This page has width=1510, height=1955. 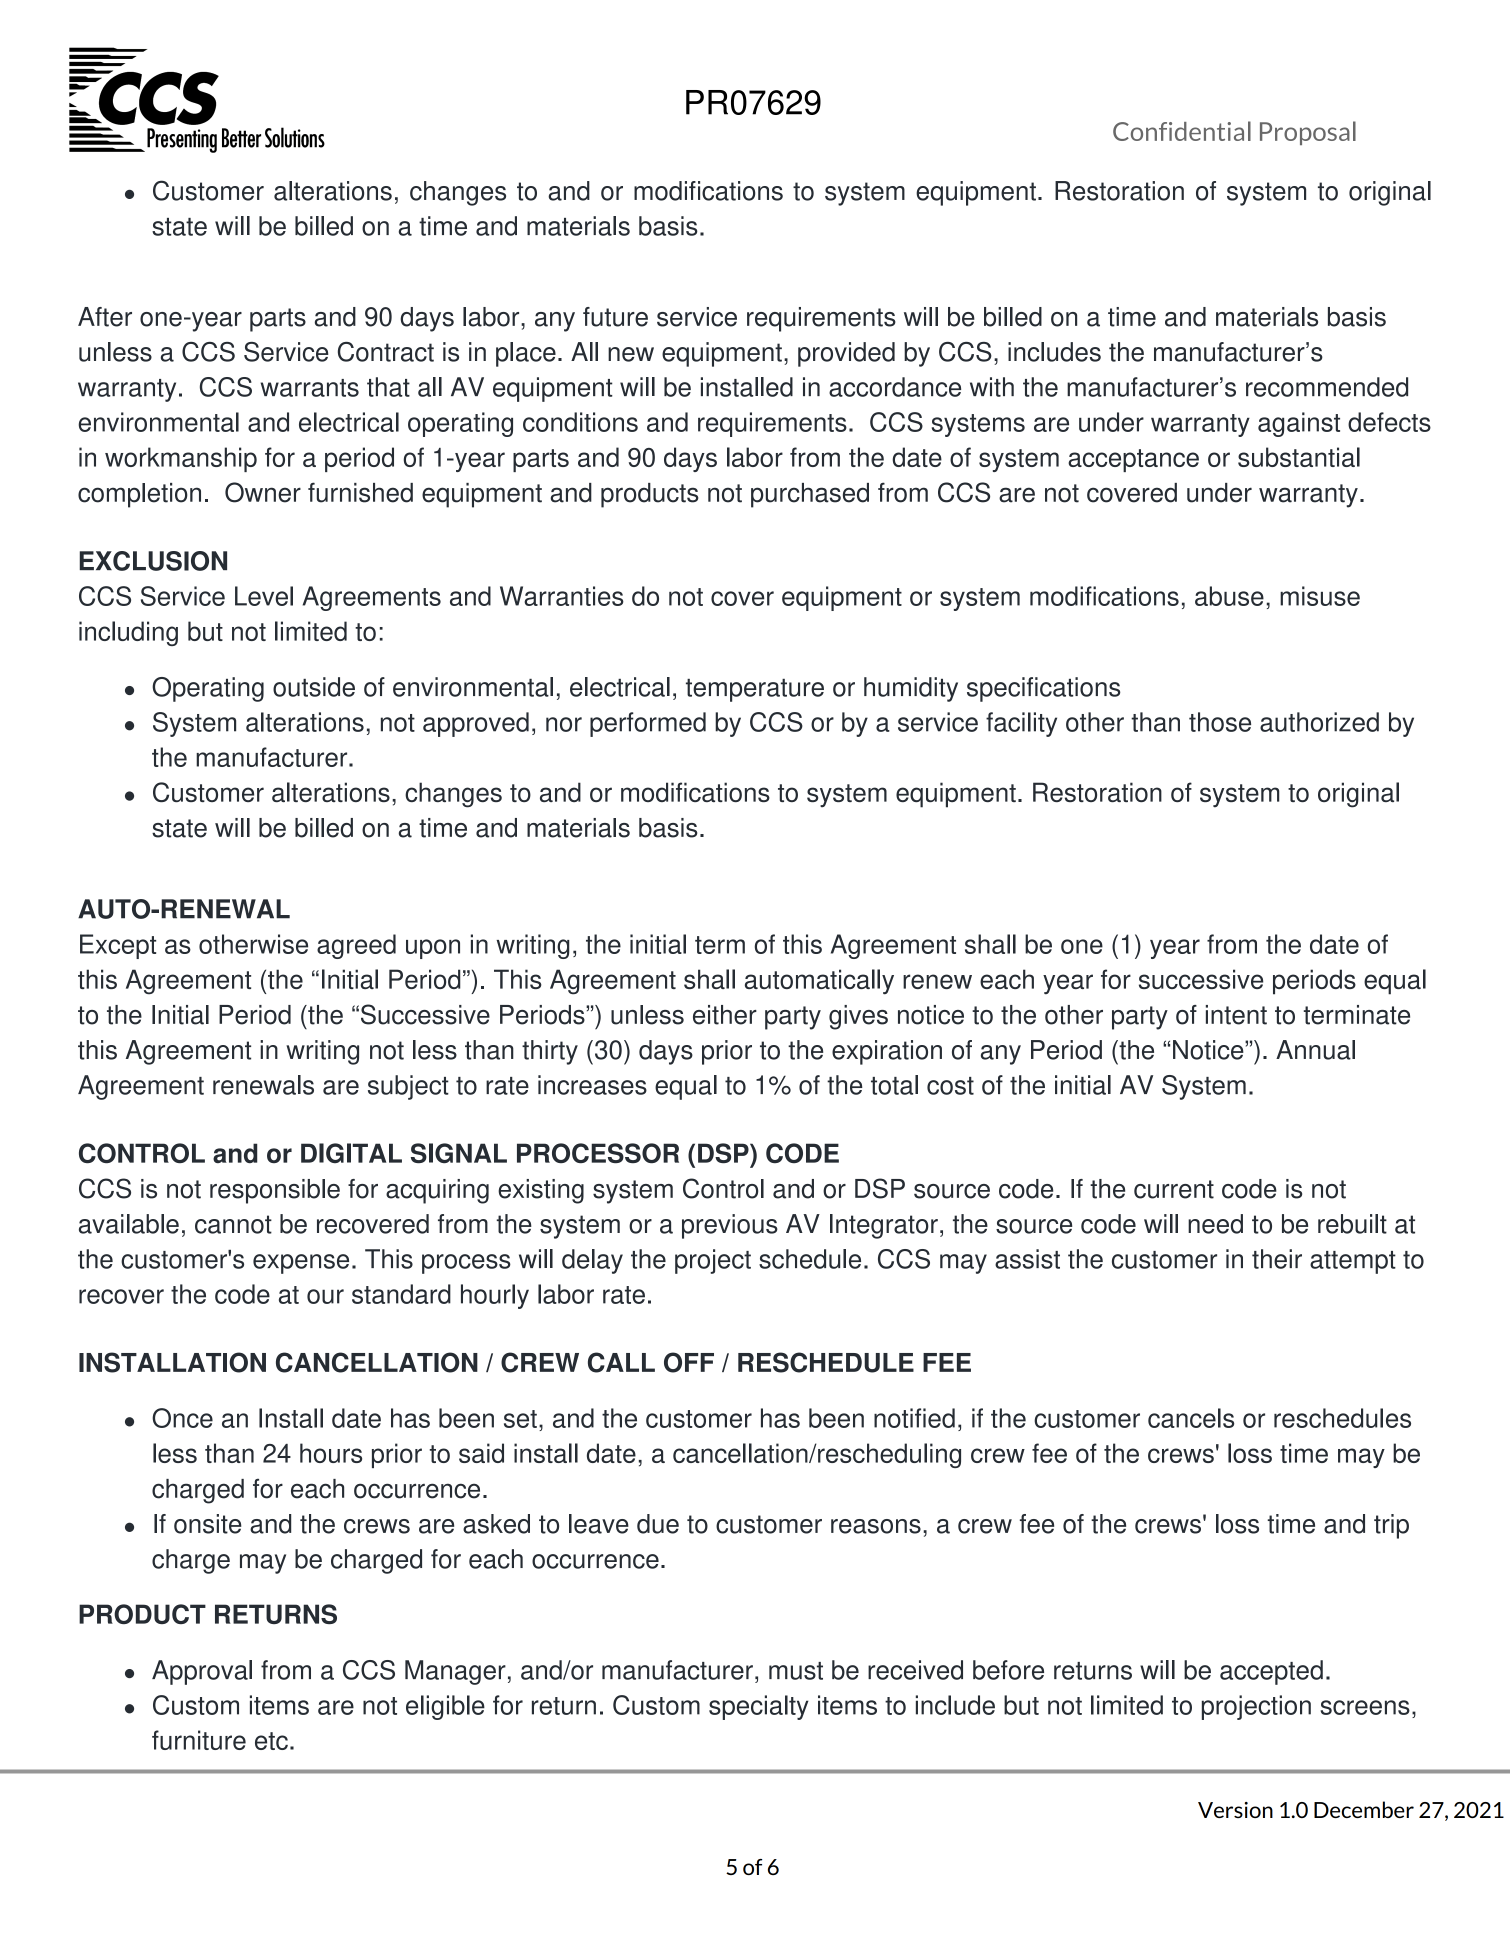 What do you see at coordinates (271, 1741) in the page?
I see `etc` at bounding box center [271, 1741].
